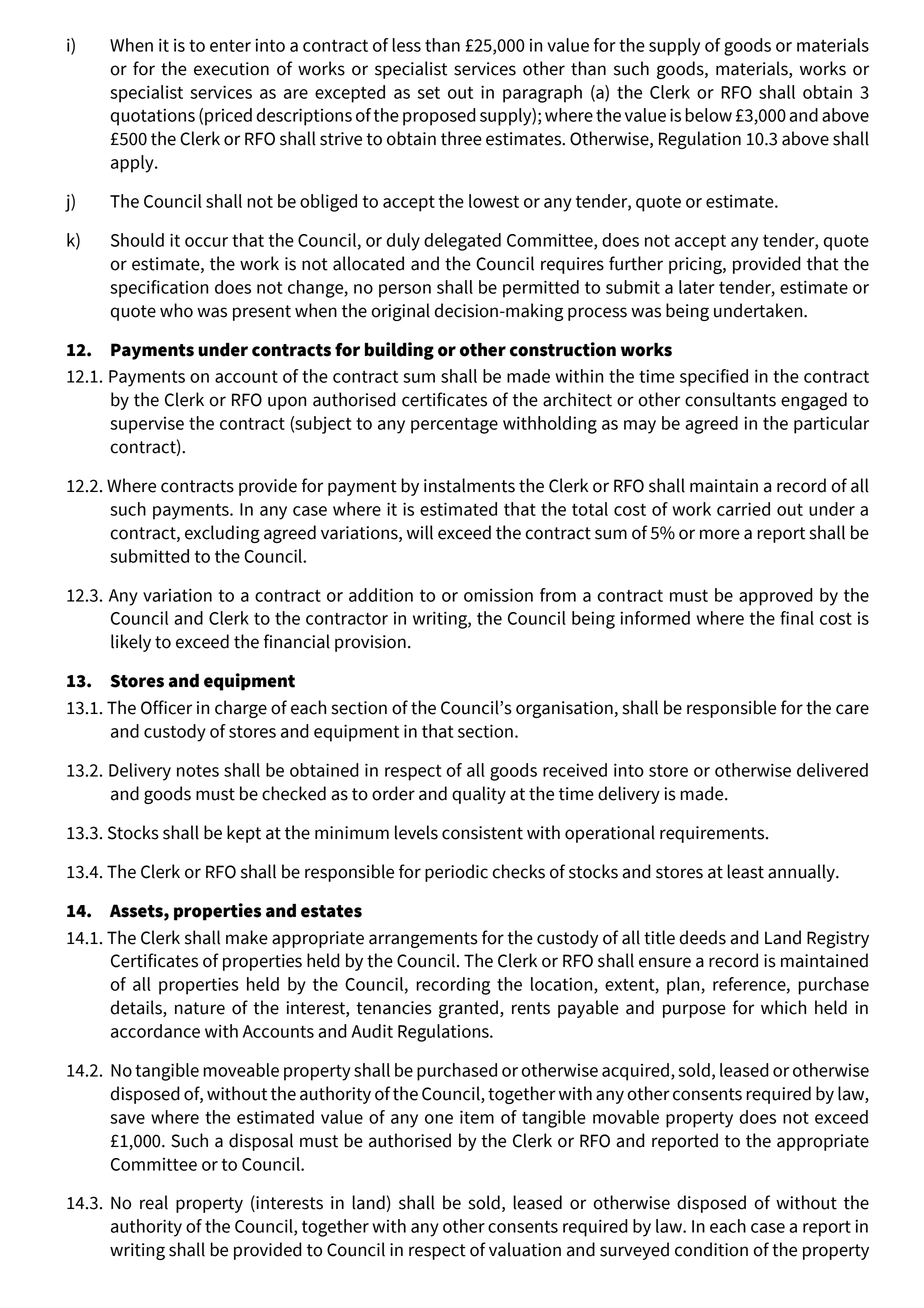  What do you see at coordinates (231, 69) in the image?
I see `execution` at bounding box center [231, 69].
